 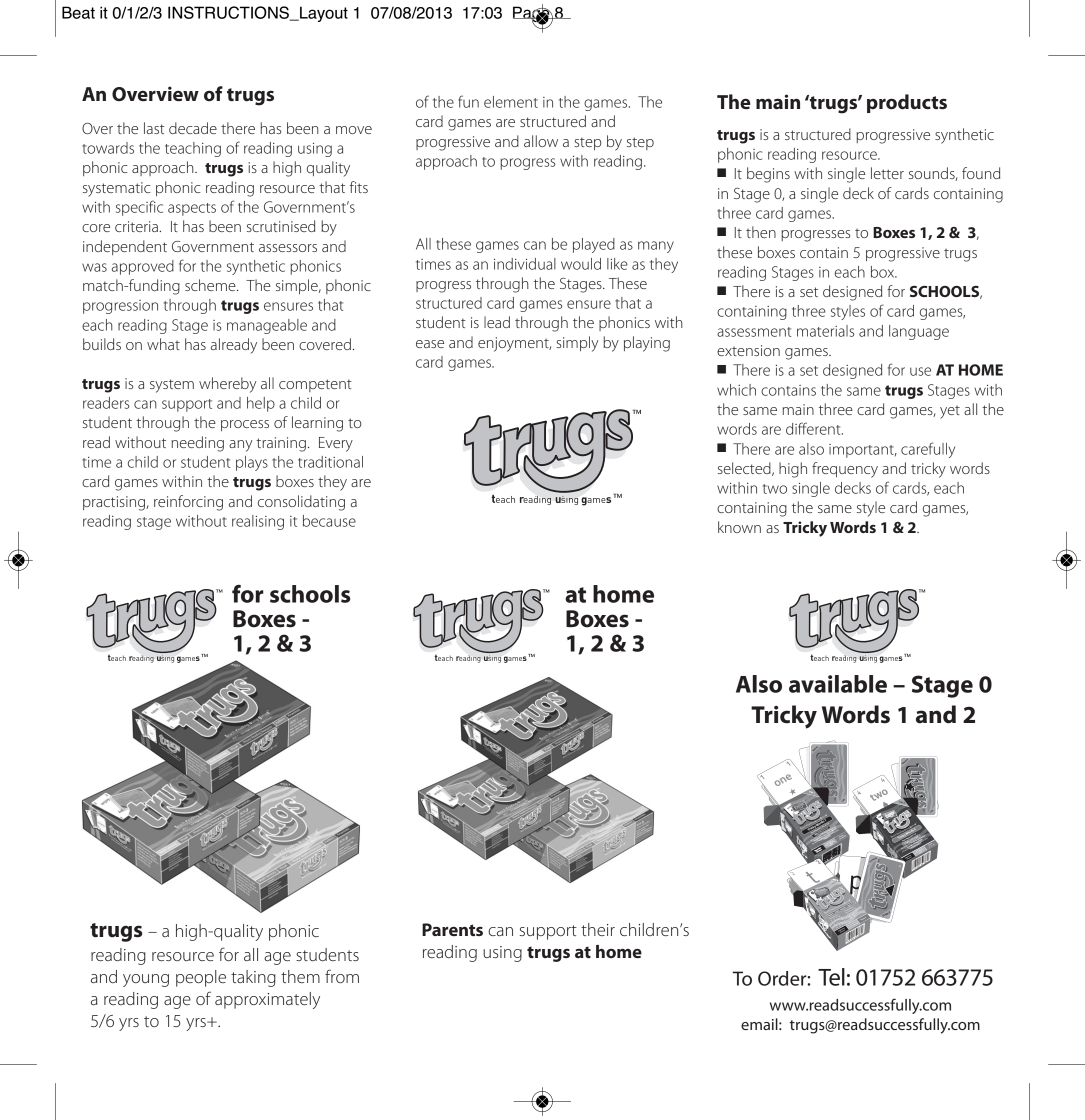 I want to click on carefully, so click(x=928, y=450).
